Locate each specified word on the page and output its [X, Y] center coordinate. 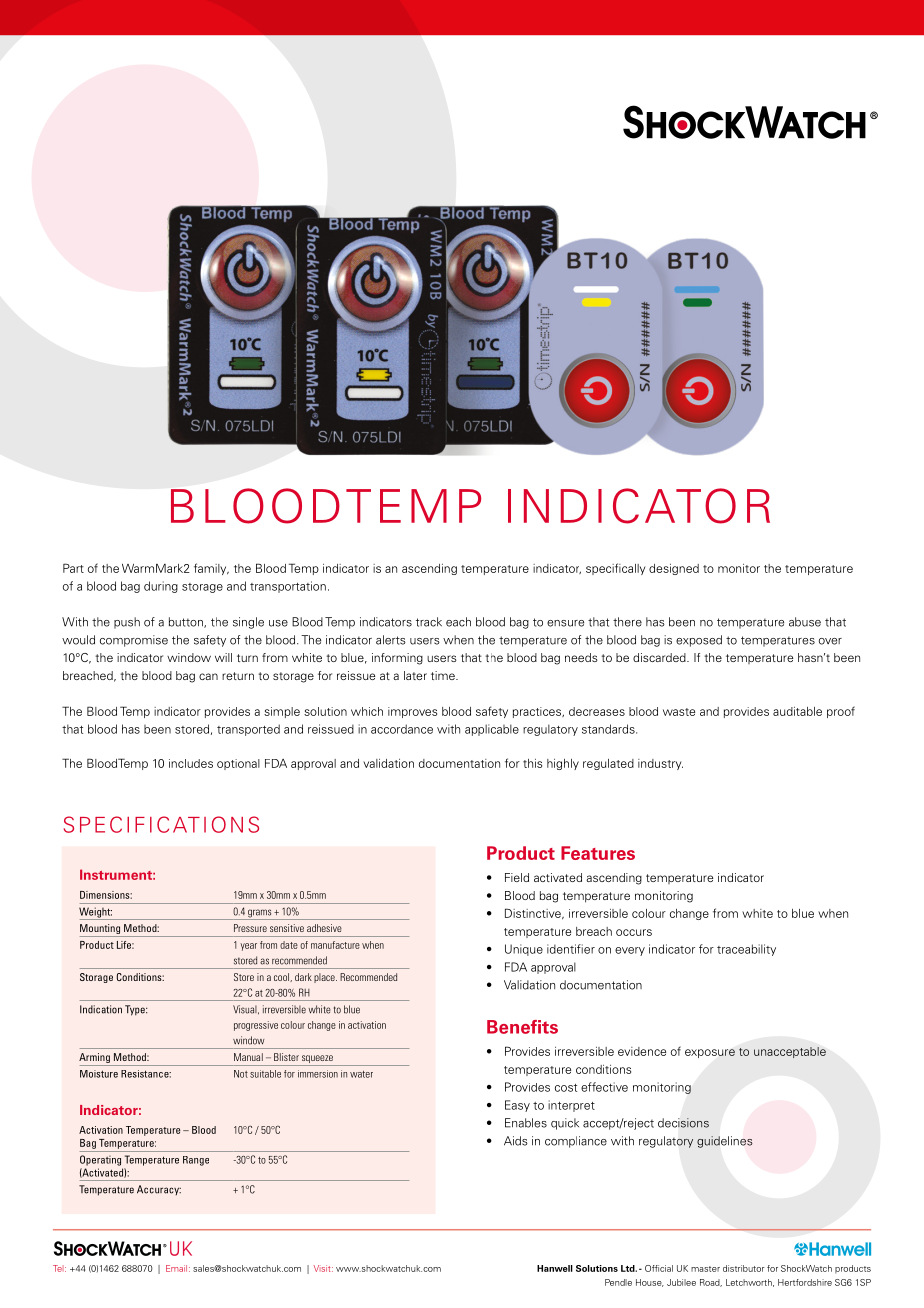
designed [674, 569]
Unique [524, 950]
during [161, 587]
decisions [683, 1123]
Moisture [99, 1074]
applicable [492, 730]
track [429, 622]
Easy [517, 1106]
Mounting [101, 930]
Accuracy [159, 1190]
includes [191, 763]
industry [660, 764]
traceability [746, 950]
